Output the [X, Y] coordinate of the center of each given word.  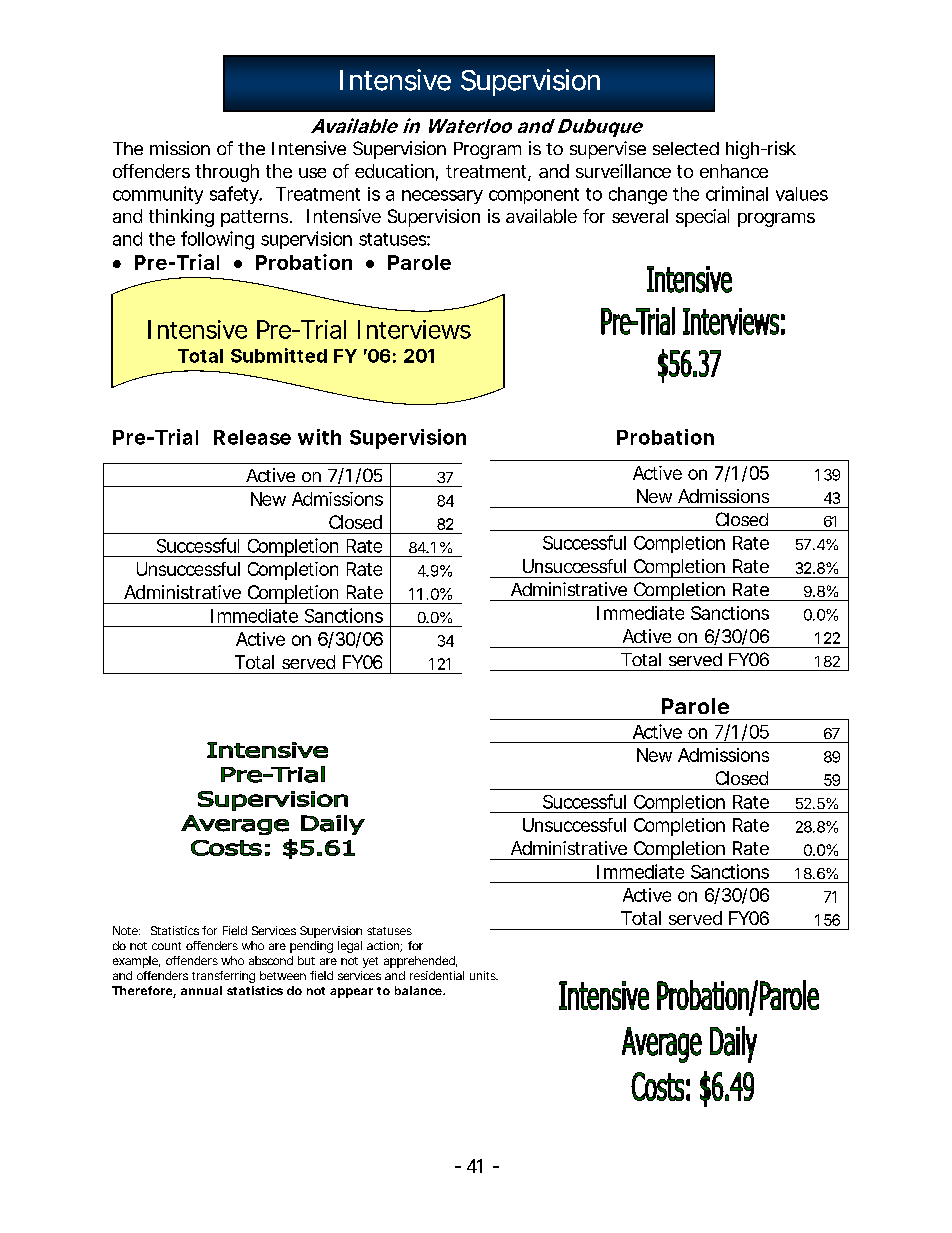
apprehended [419, 962]
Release [252, 437]
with [319, 437]
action [384, 946]
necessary [442, 197]
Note [125, 930]
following [217, 240]
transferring [223, 977]
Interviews [414, 329]
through [227, 173]
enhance [734, 171]
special [702, 218]
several [640, 216]
